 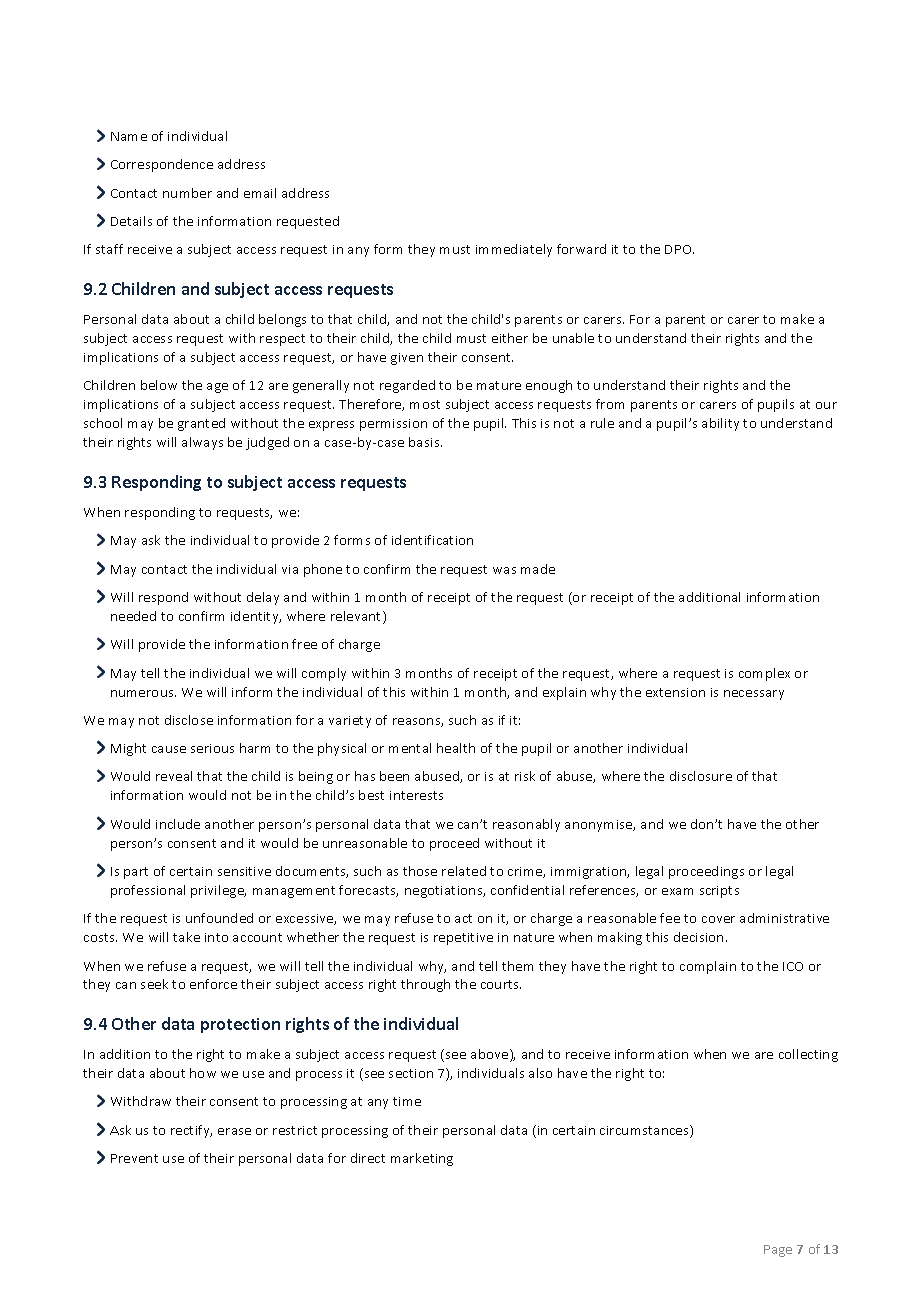 What do you see at coordinates (679, 249) in the document?
I see `DPO` at bounding box center [679, 249].
